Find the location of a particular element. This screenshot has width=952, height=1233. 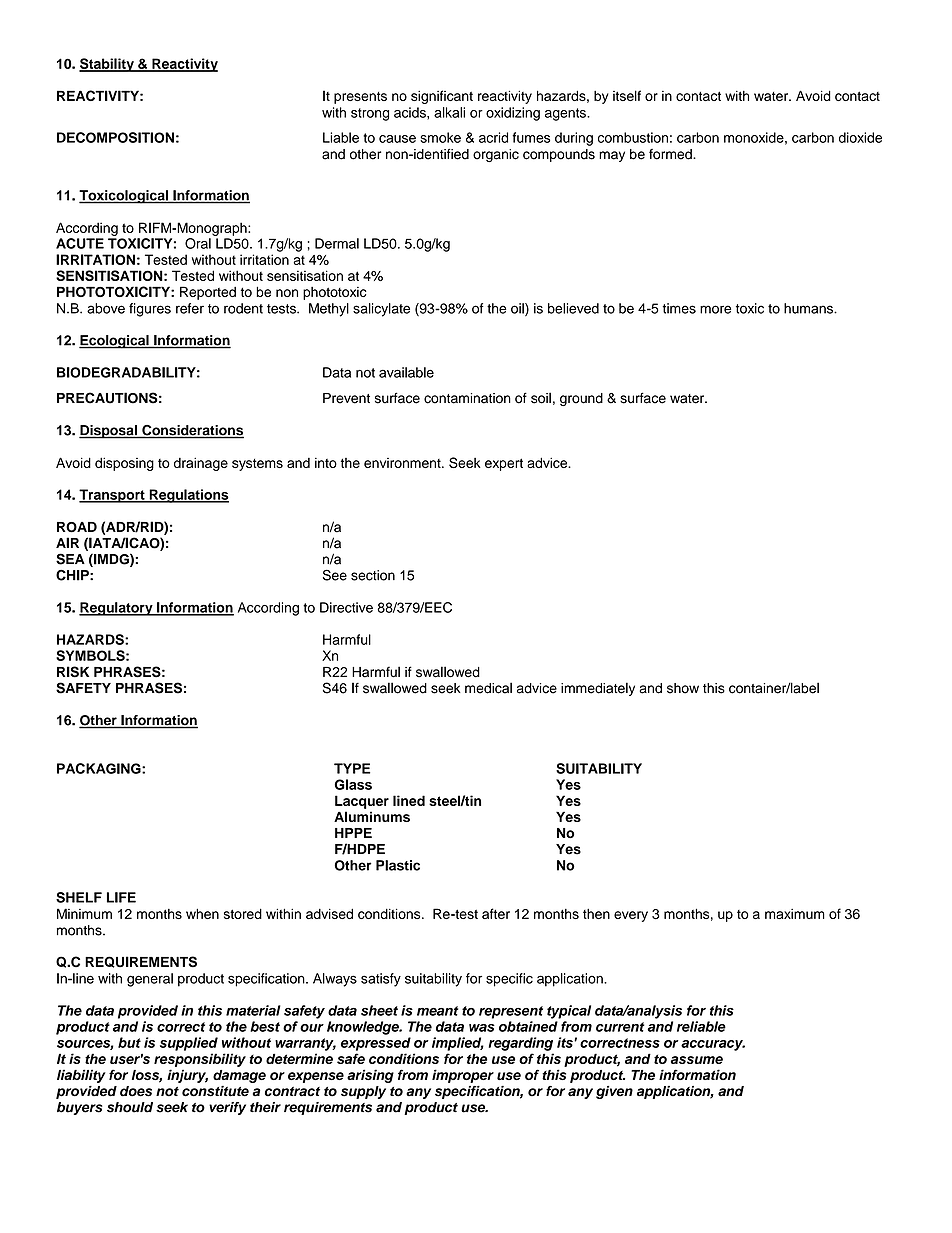

contamination is located at coordinates (467, 398).
